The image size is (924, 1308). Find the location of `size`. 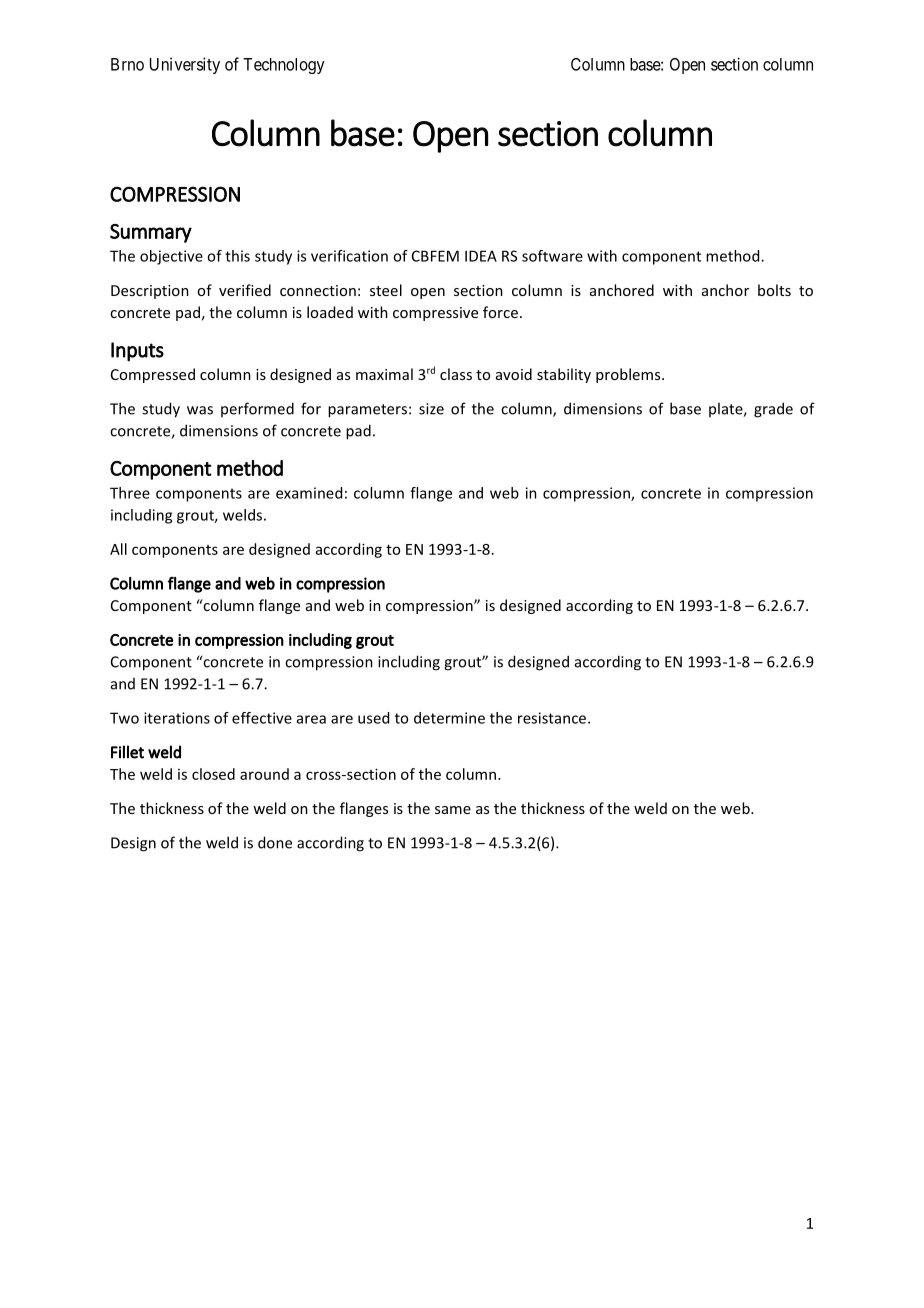

size is located at coordinates (431, 409).
